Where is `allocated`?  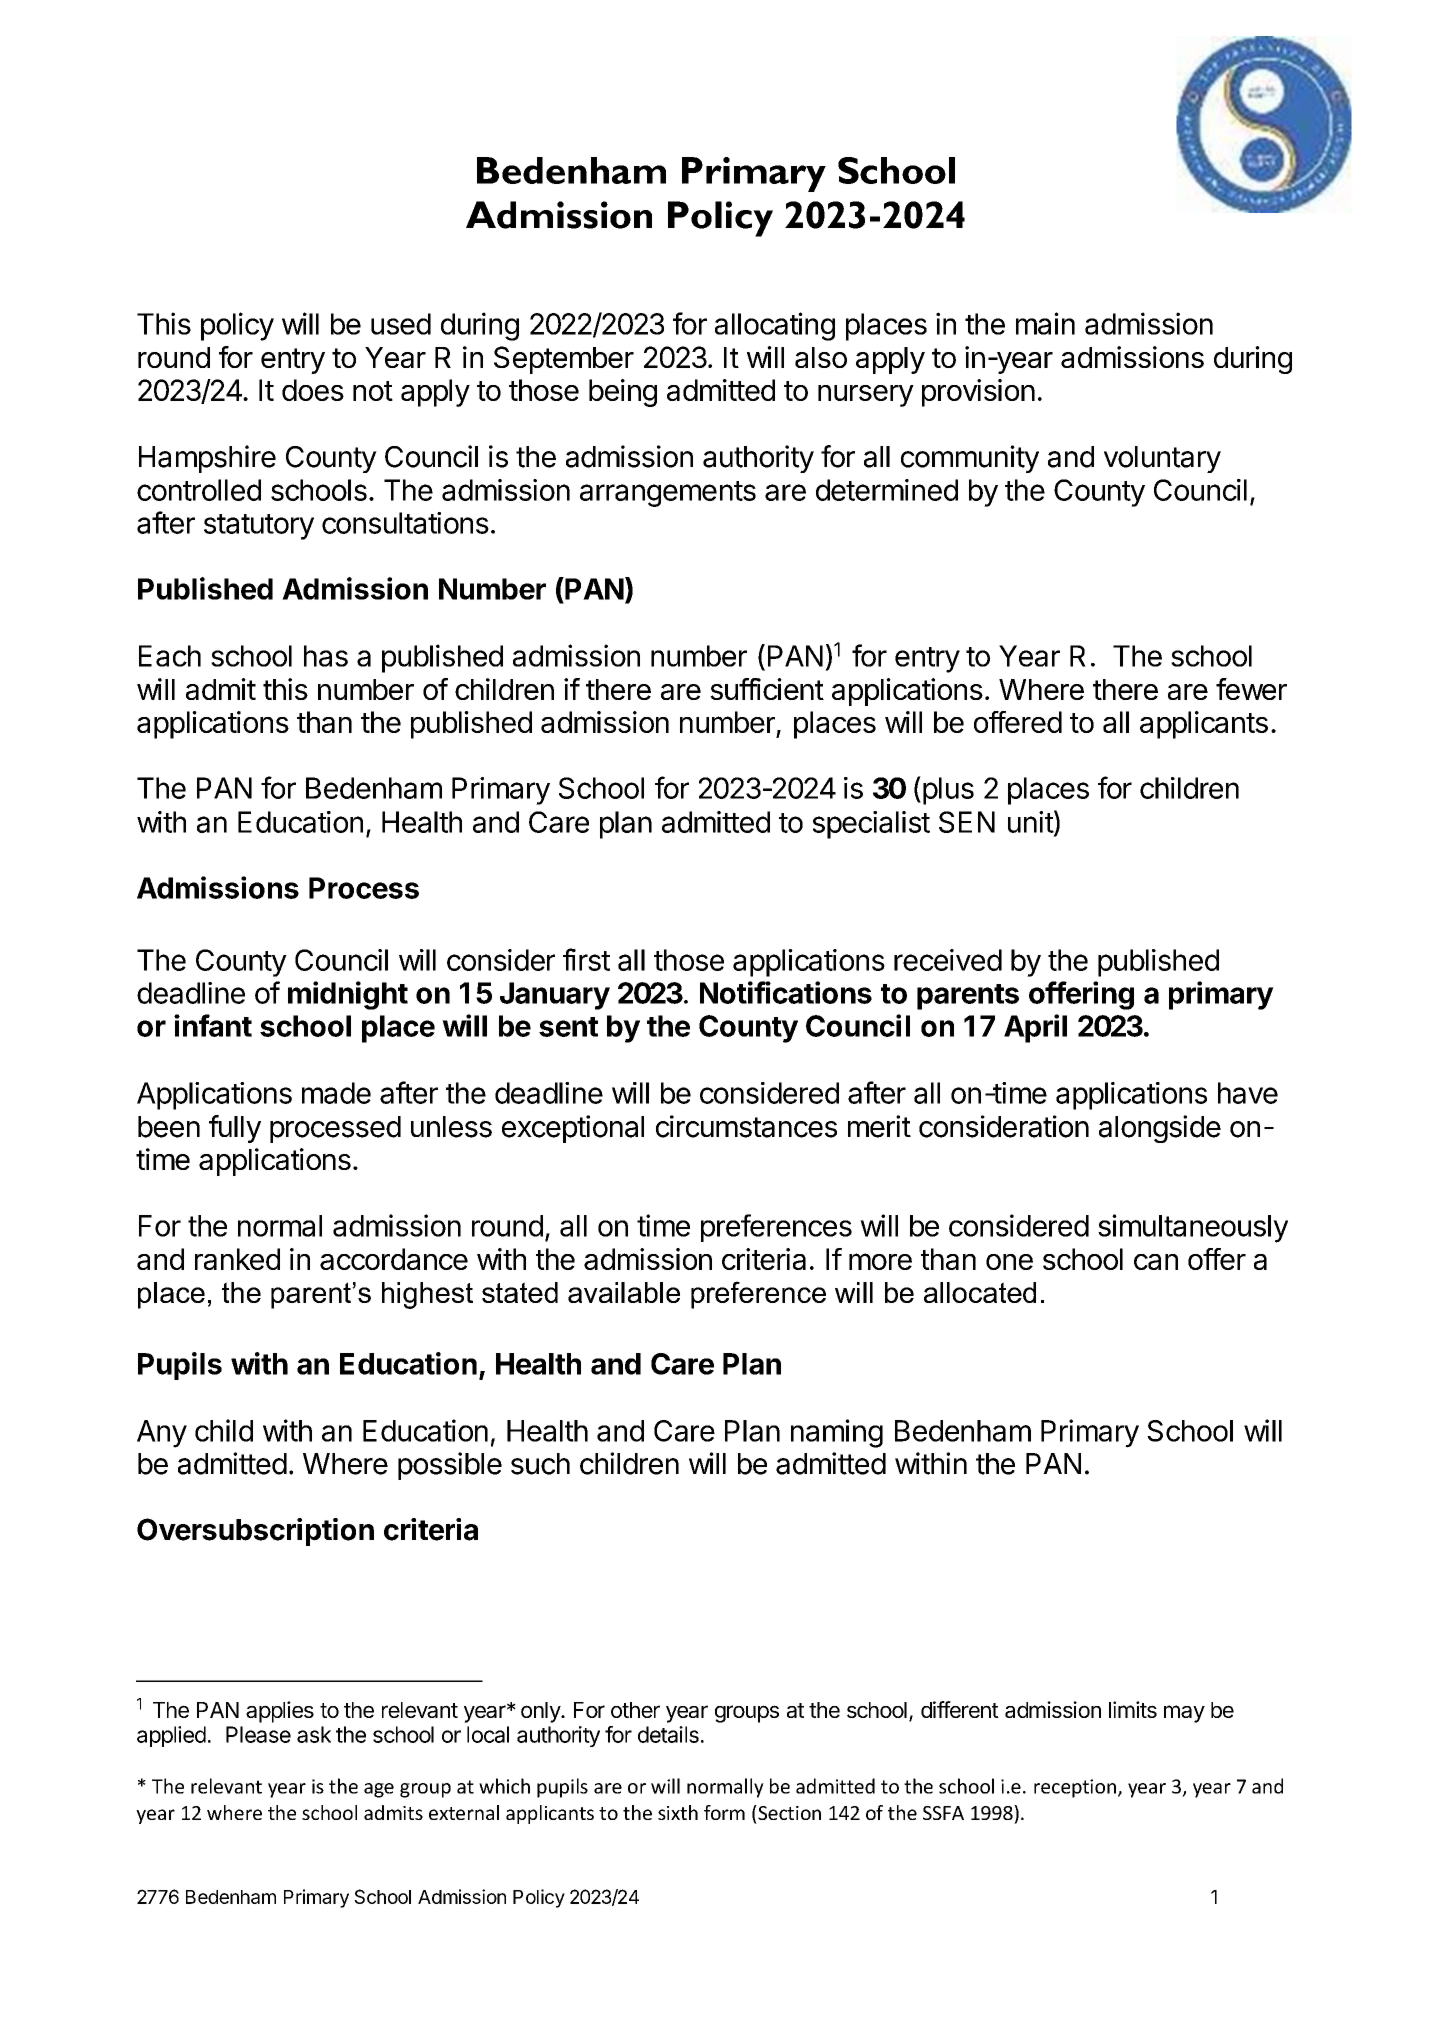
allocated is located at coordinates (980, 1292).
